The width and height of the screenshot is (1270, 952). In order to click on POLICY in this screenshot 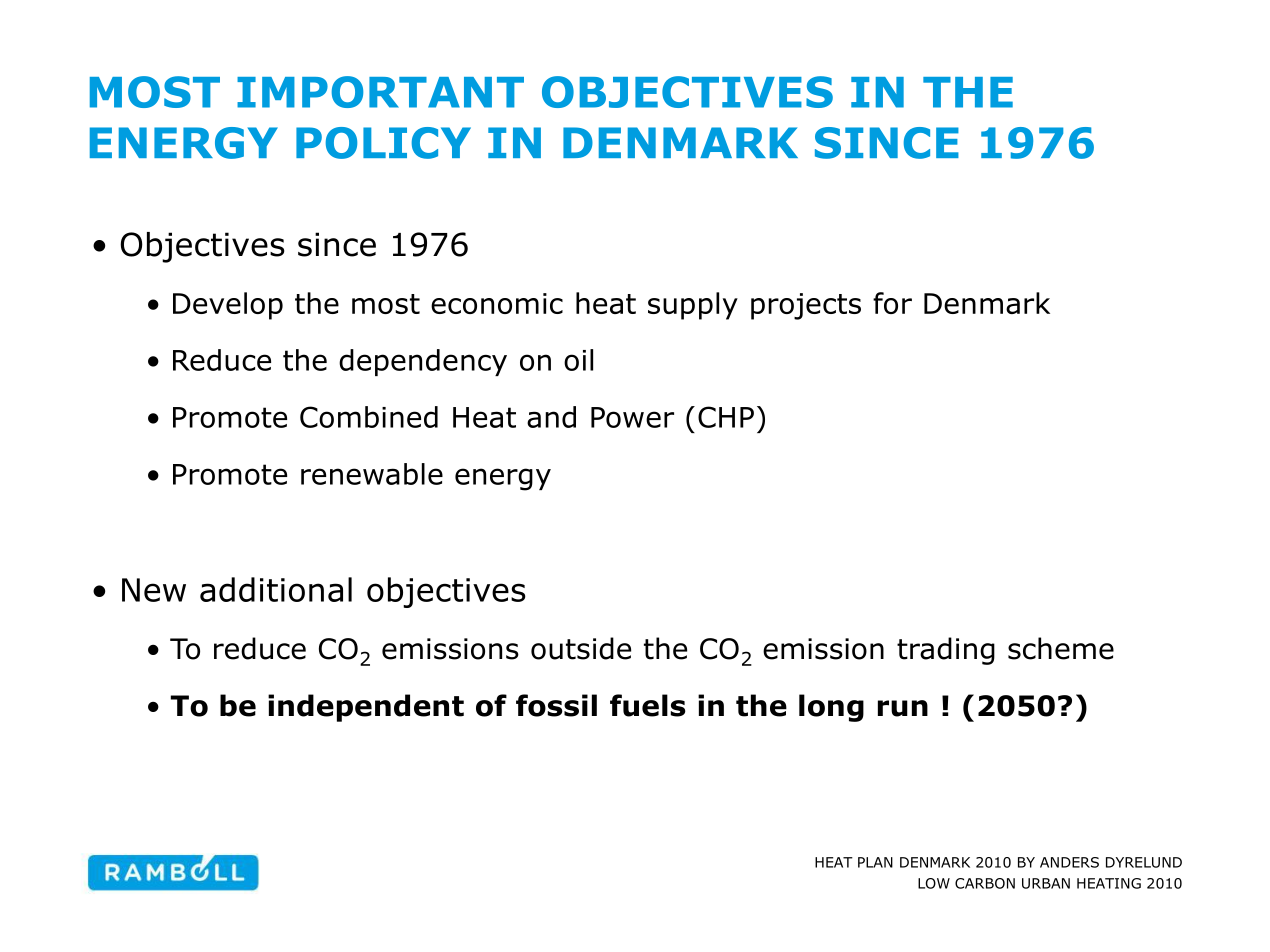, I will do `click(383, 143)`.
